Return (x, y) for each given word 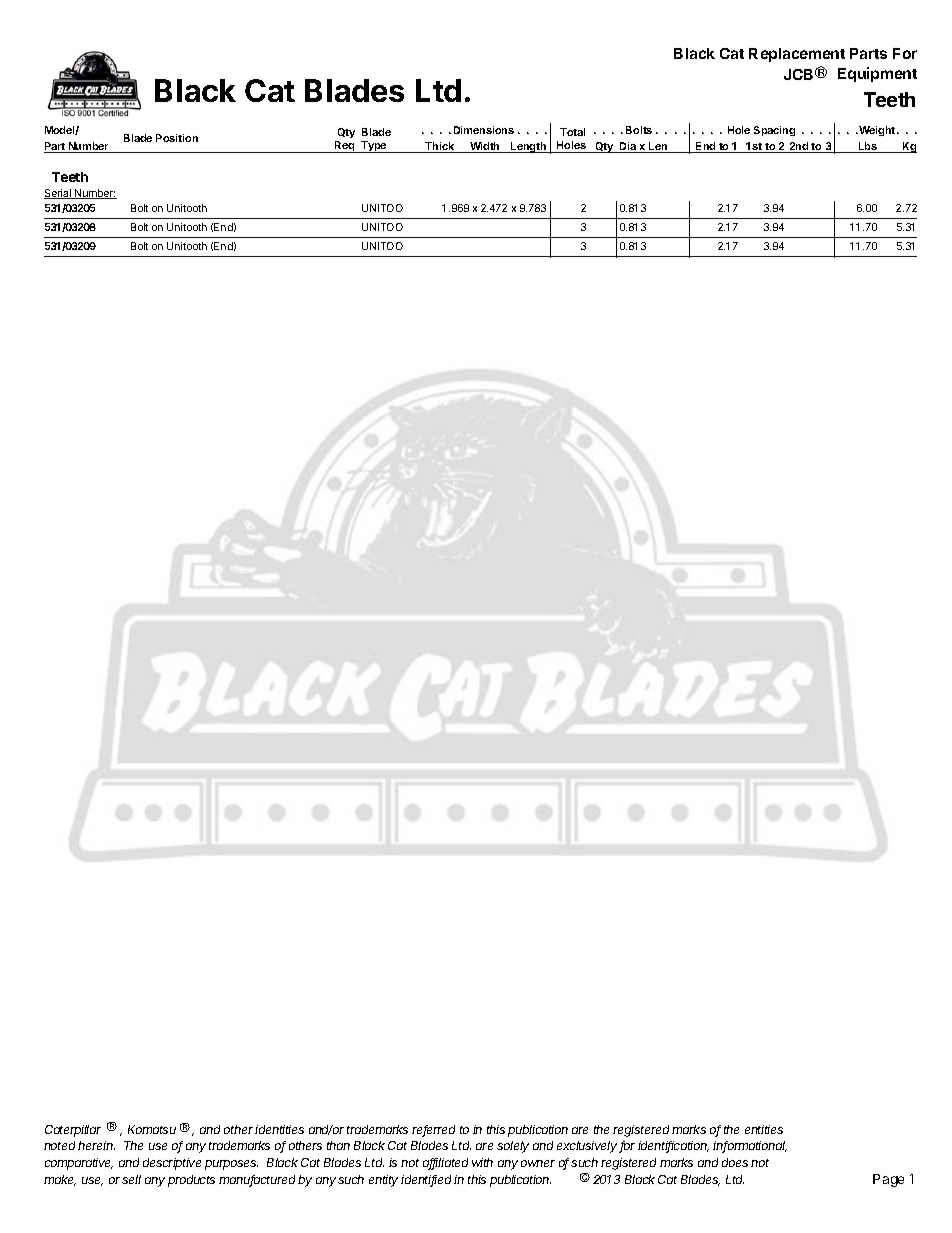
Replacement (797, 55)
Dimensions (484, 130)
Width (485, 147)
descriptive (172, 1164)
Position (177, 138)
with (482, 1162)
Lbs (868, 147)
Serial (58, 194)
